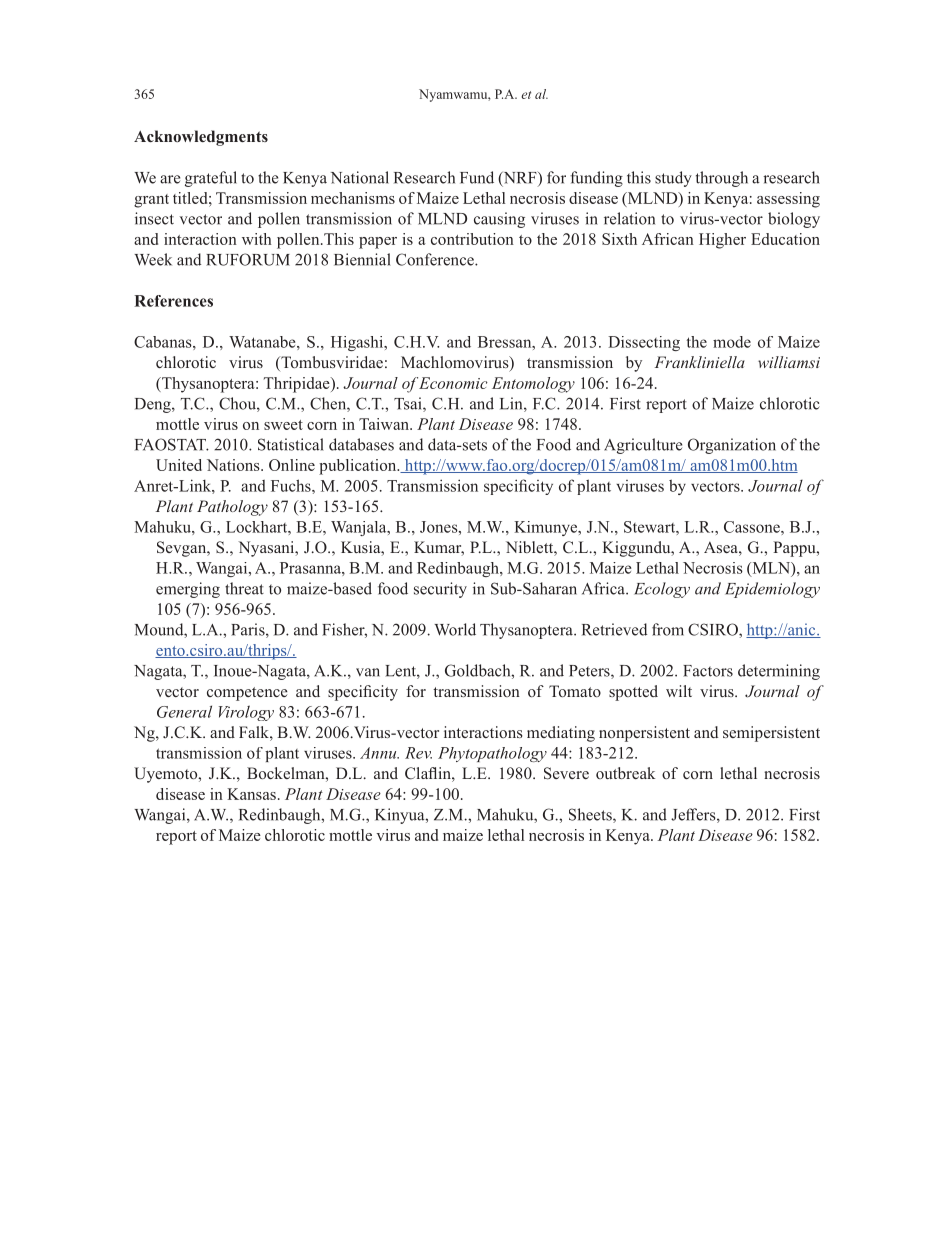  Describe the element at coordinates (251, 794) in the image. I see `Kansas` at that location.
